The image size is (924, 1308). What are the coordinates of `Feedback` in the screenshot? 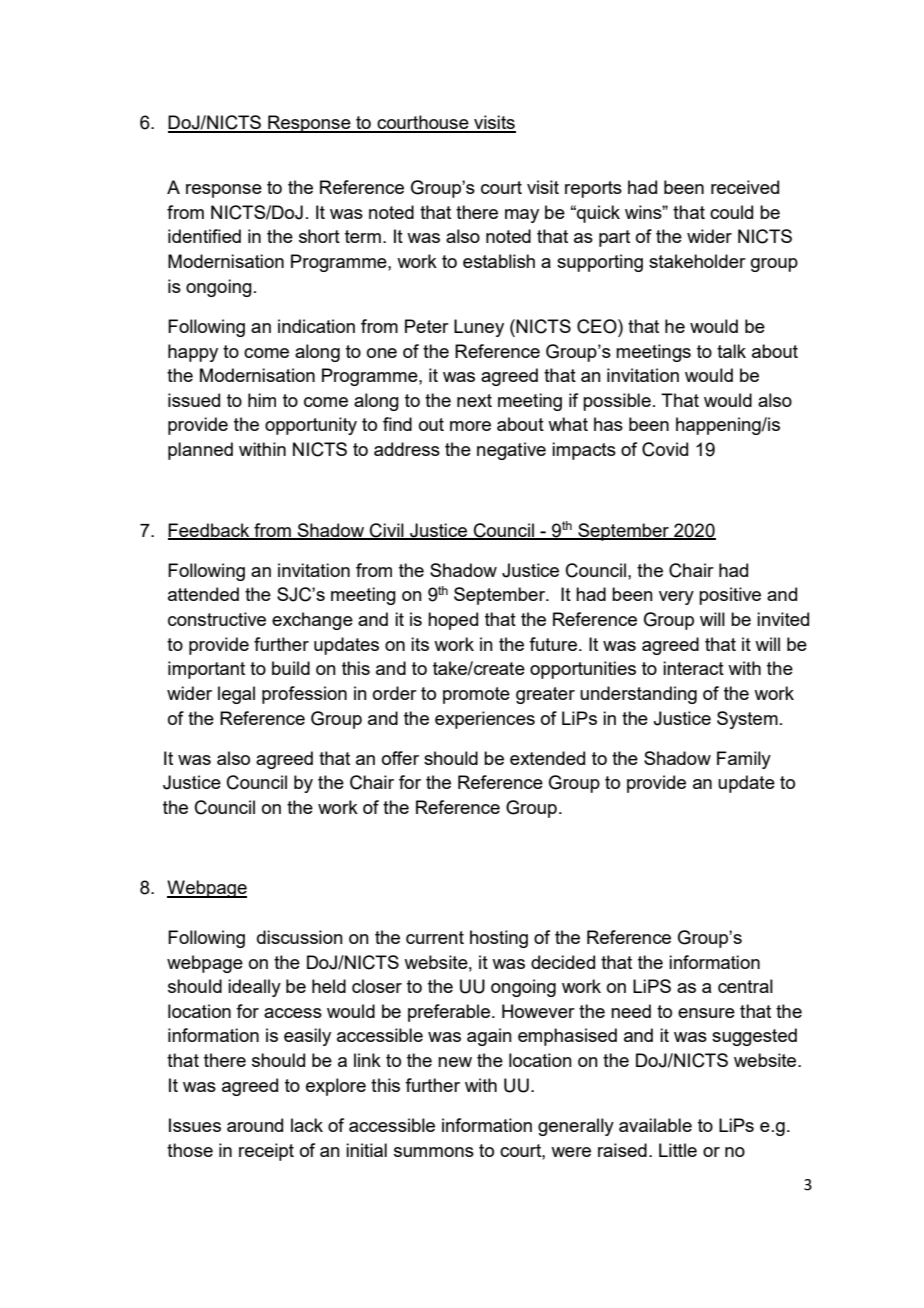 It's located at (210, 531).
